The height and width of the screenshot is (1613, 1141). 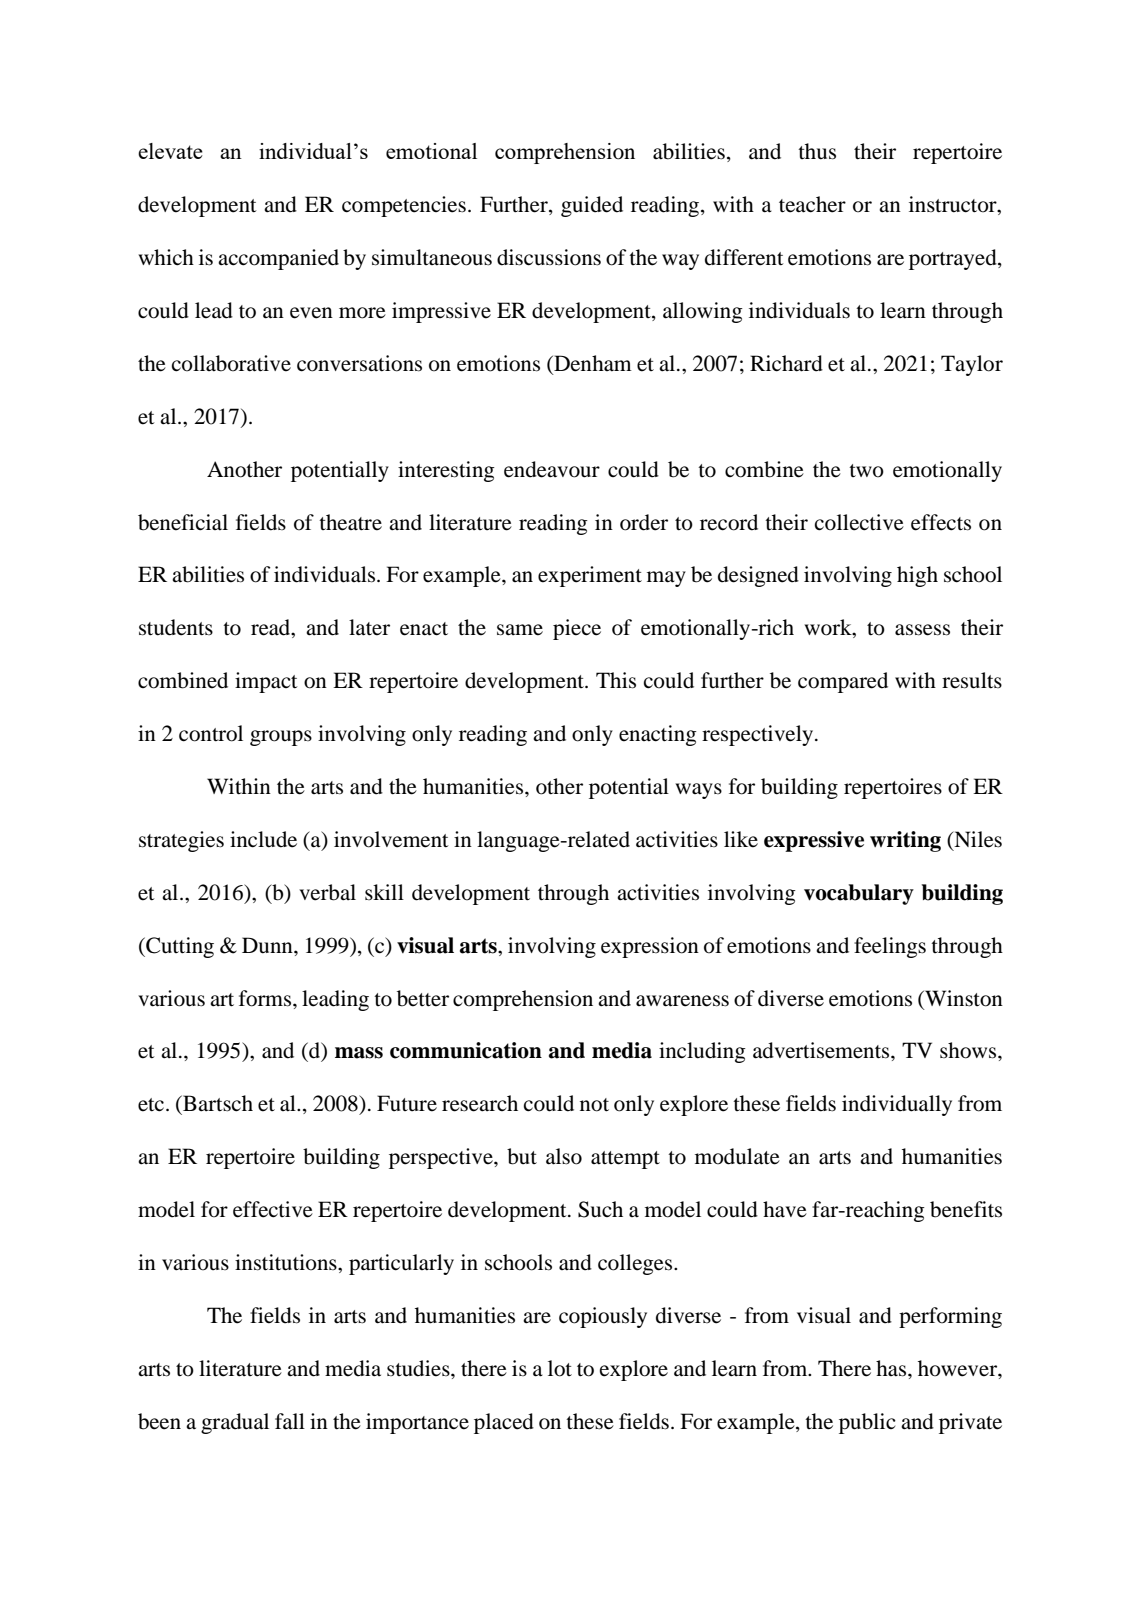 What do you see at coordinates (560, 1368) in the screenshot?
I see `lot` at bounding box center [560, 1368].
